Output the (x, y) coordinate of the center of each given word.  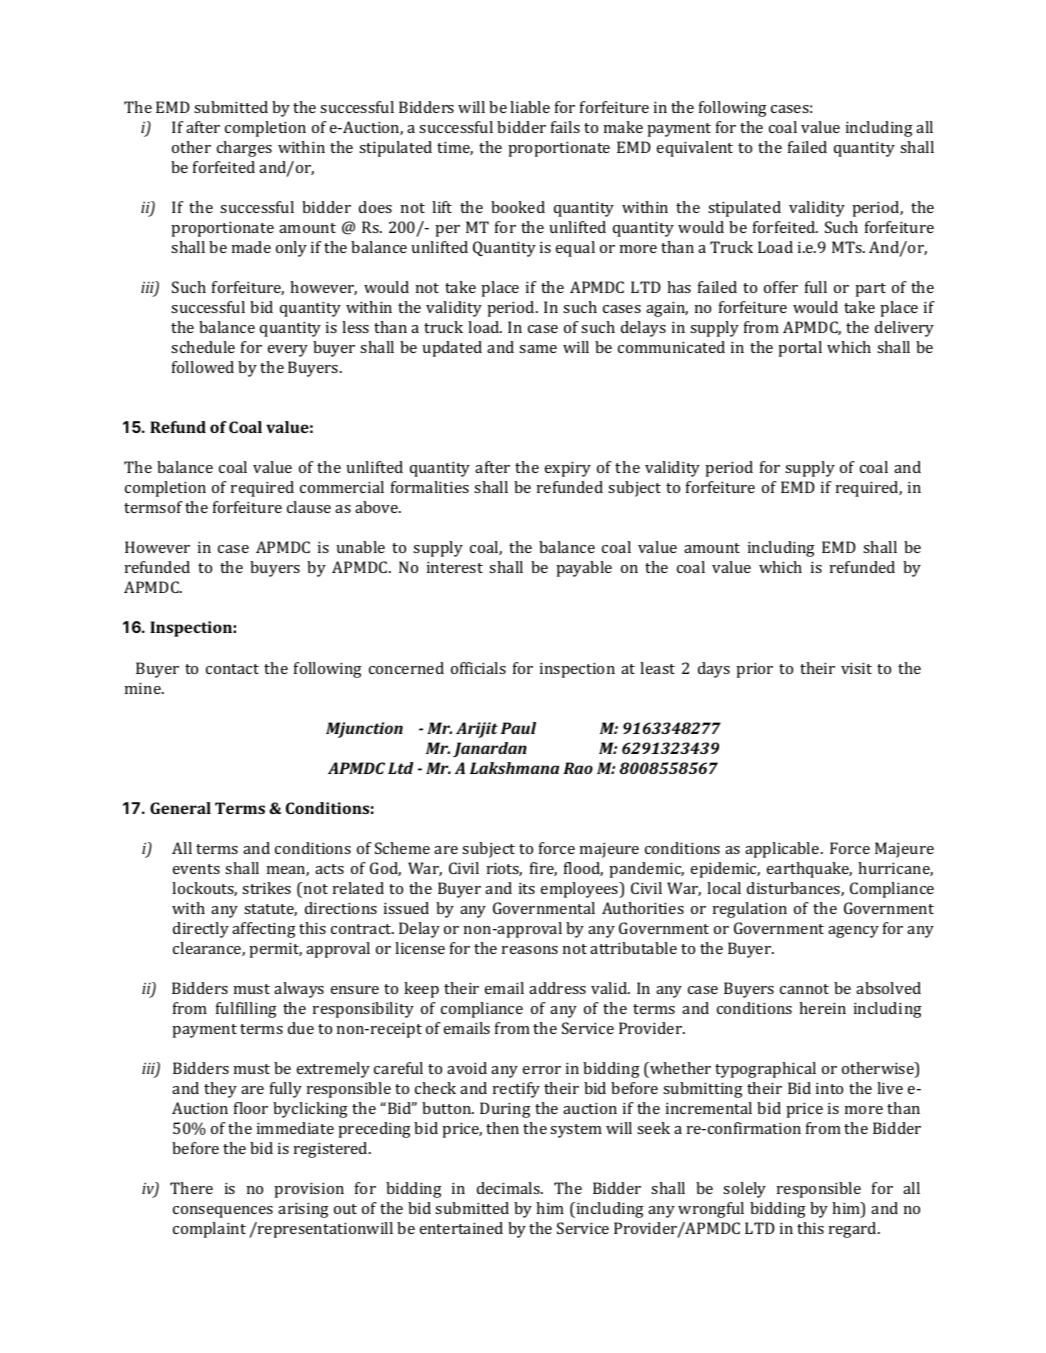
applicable (783, 850)
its (527, 888)
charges (244, 149)
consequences (223, 1212)
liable (530, 107)
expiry (568, 469)
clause (309, 507)
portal (800, 349)
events (196, 869)
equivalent (695, 149)
